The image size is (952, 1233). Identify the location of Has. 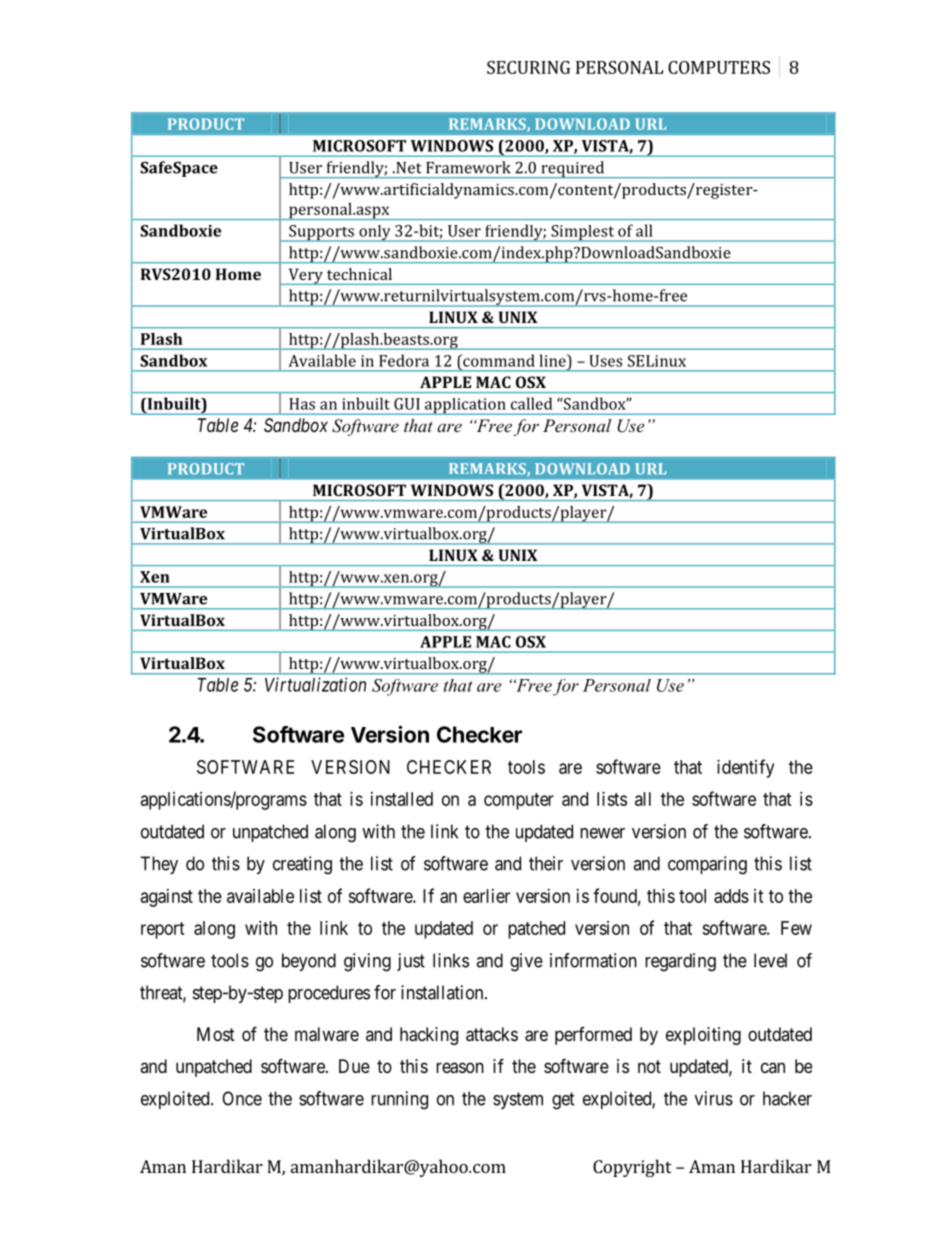
(302, 404).
